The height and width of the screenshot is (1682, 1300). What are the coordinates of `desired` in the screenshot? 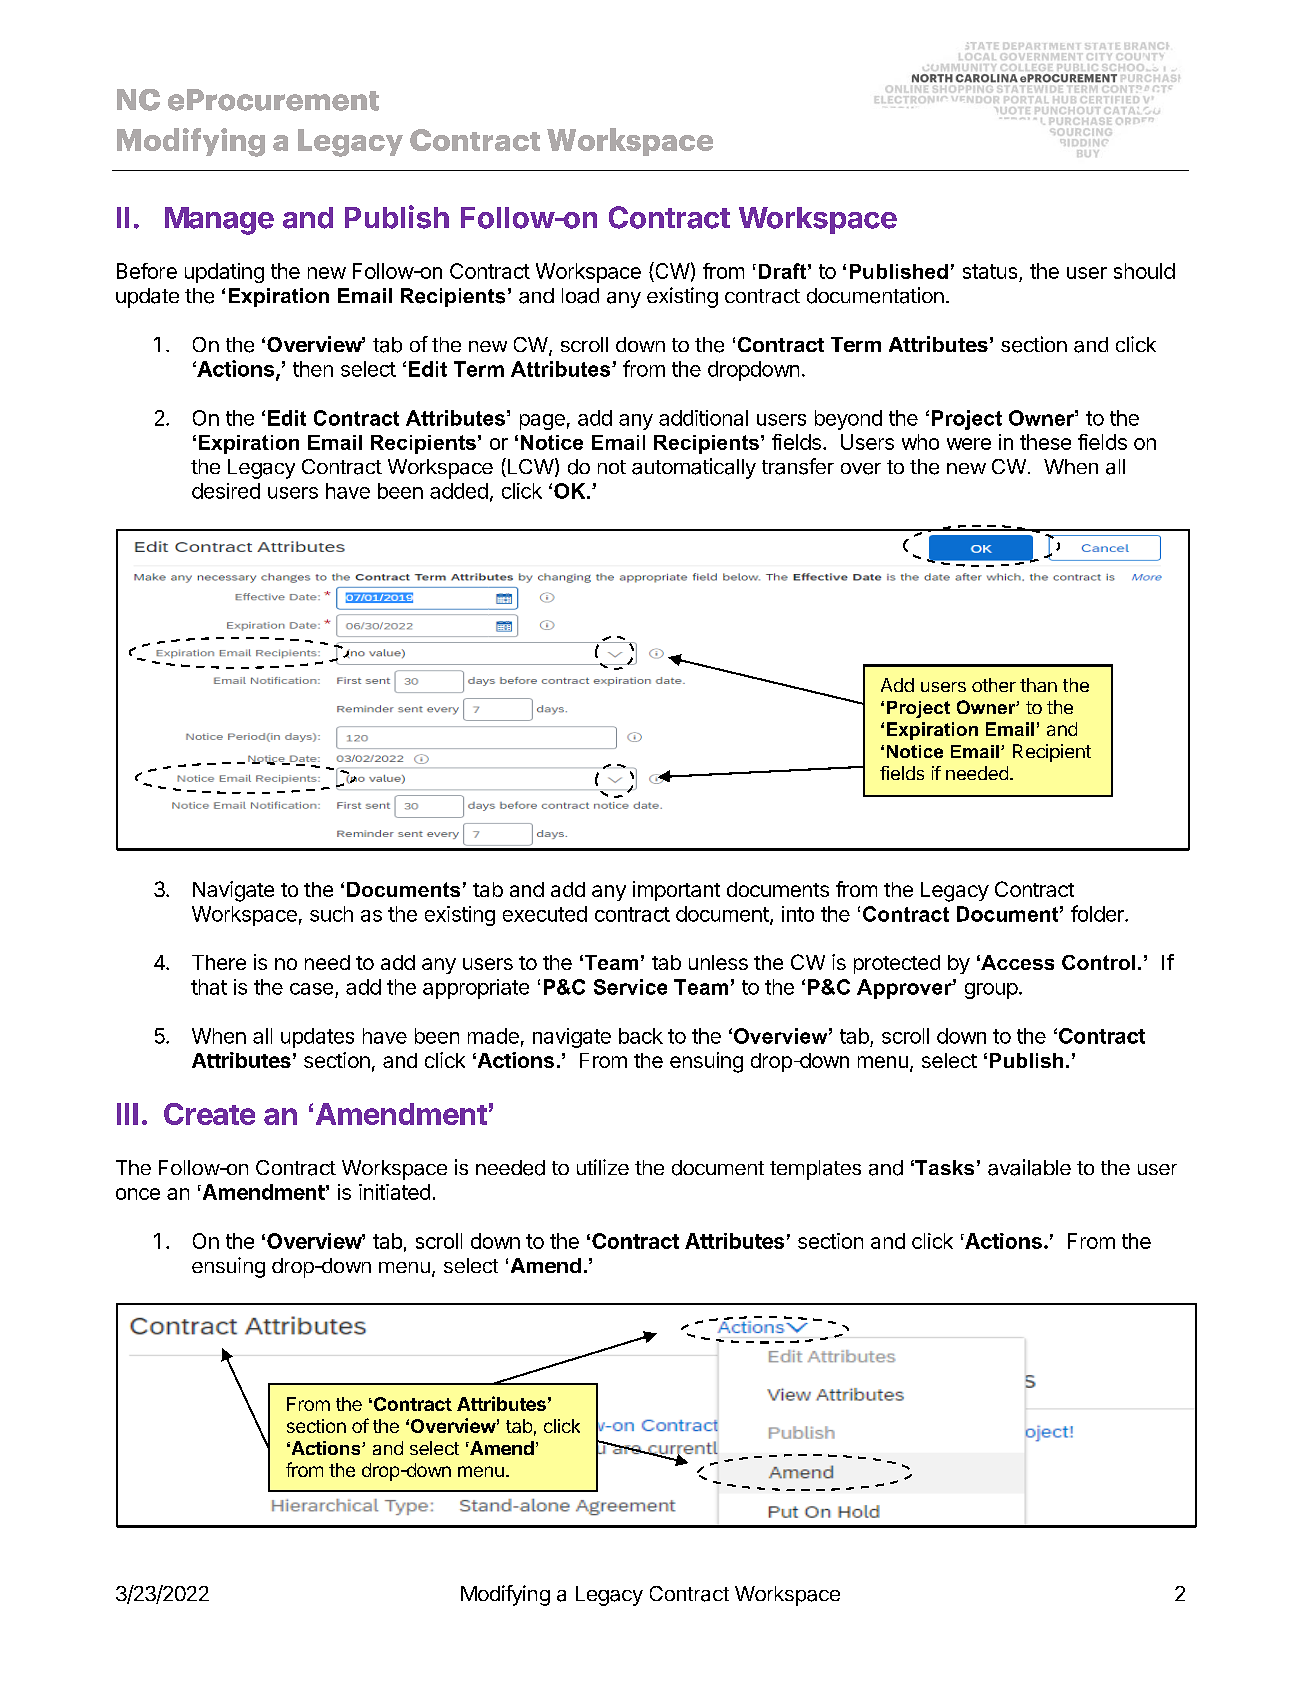 It's located at (226, 491).
